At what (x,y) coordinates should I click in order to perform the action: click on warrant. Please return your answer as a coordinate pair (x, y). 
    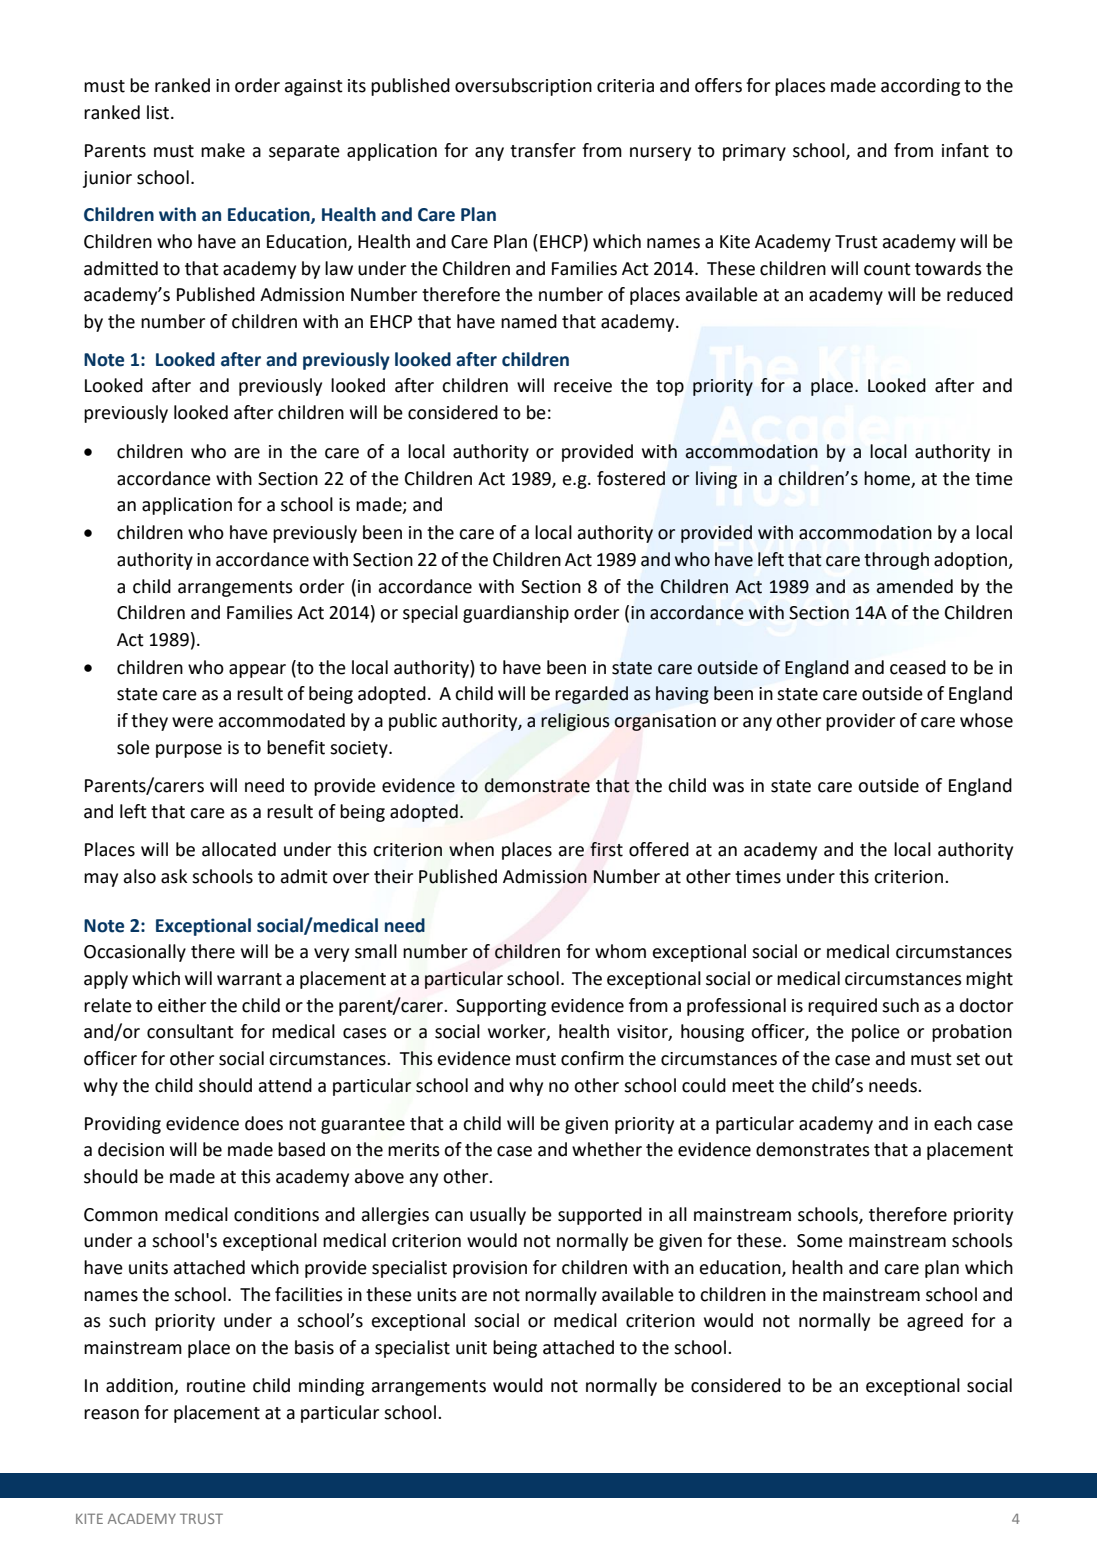
    Looking at the image, I should click on (249, 979).
